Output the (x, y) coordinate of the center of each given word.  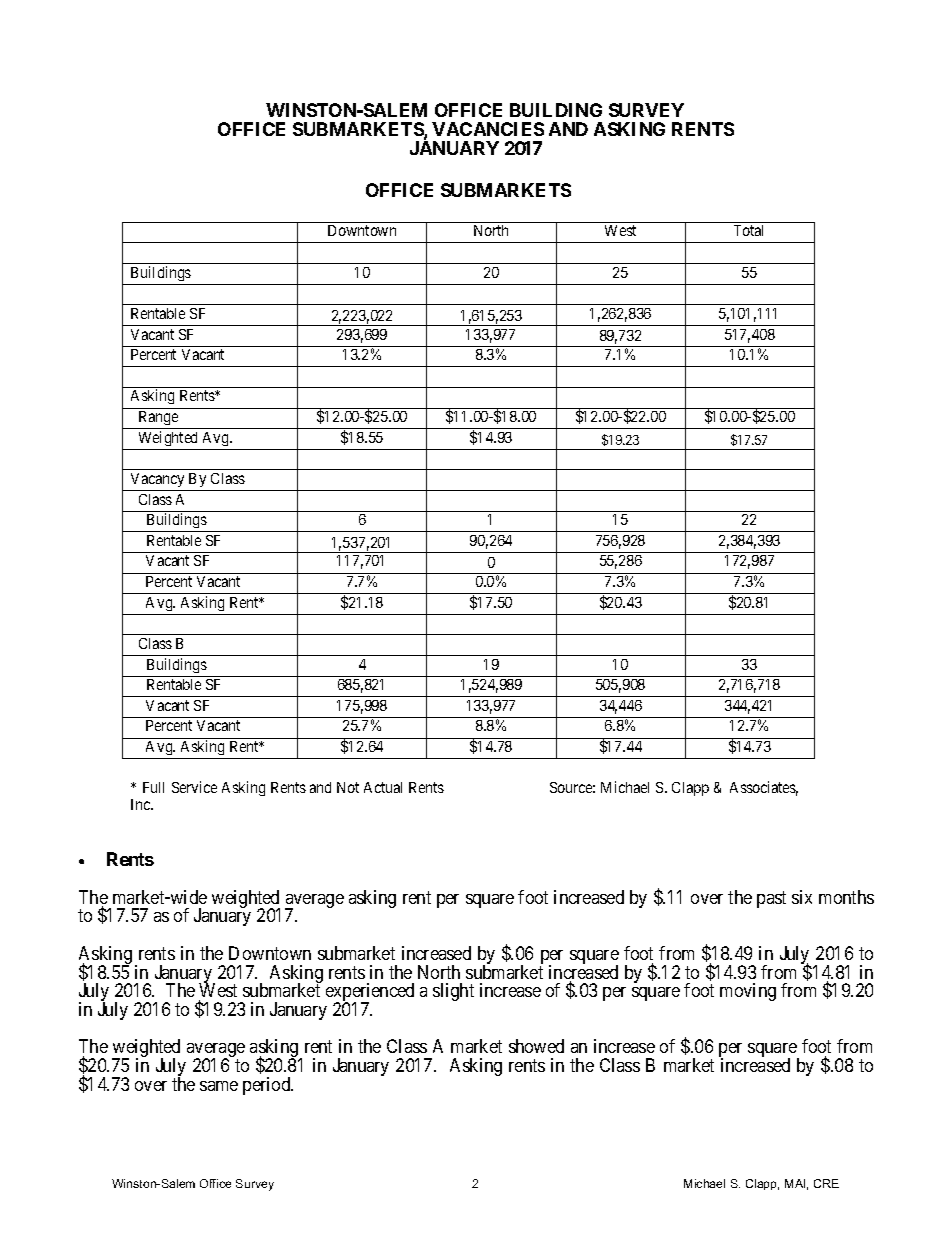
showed (536, 1046)
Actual (383, 787)
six (802, 897)
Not (348, 787)
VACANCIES (488, 129)
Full (153, 787)
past (771, 899)
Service (194, 787)
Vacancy (157, 480)
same (219, 1086)
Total (748, 230)
